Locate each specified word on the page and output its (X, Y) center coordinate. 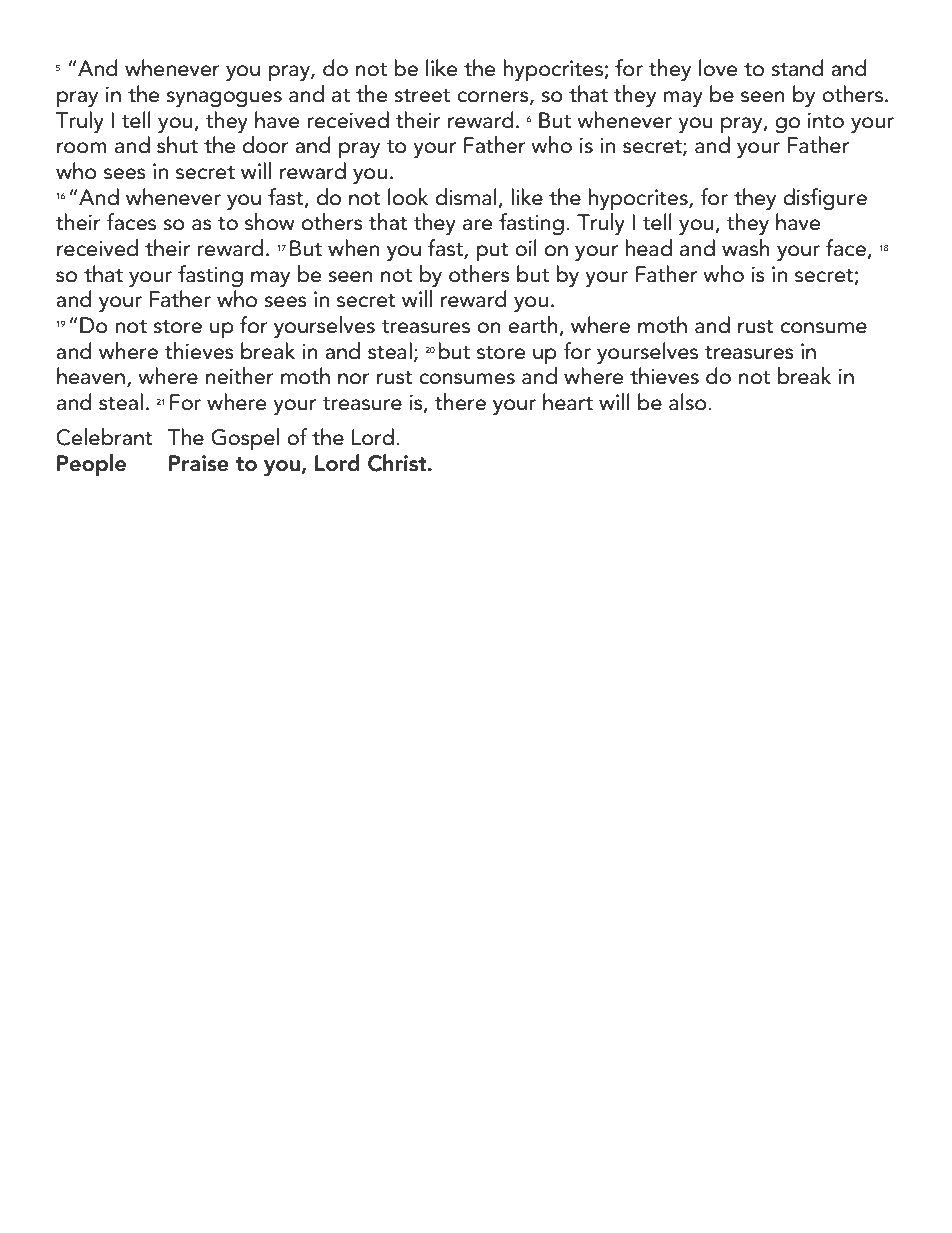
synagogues (224, 99)
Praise (199, 463)
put (492, 252)
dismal (466, 197)
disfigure (825, 199)
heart (568, 402)
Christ (398, 463)
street (422, 96)
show (270, 222)
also (689, 402)
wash (746, 248)
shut (177, 145)
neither (240, 376)
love (718, 68)
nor (354, 379)
